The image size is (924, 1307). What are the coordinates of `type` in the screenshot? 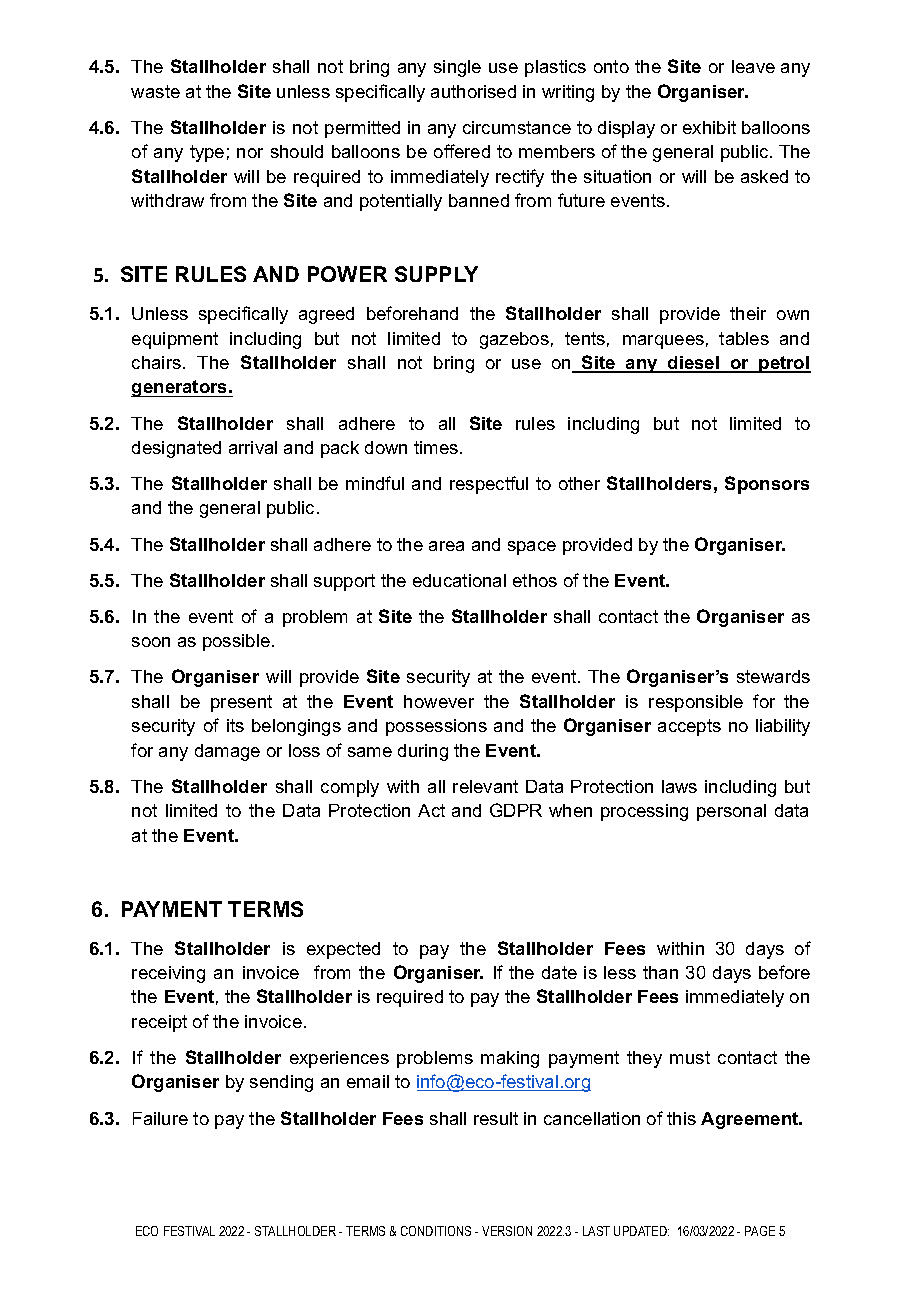 It's located at (207, 153).
